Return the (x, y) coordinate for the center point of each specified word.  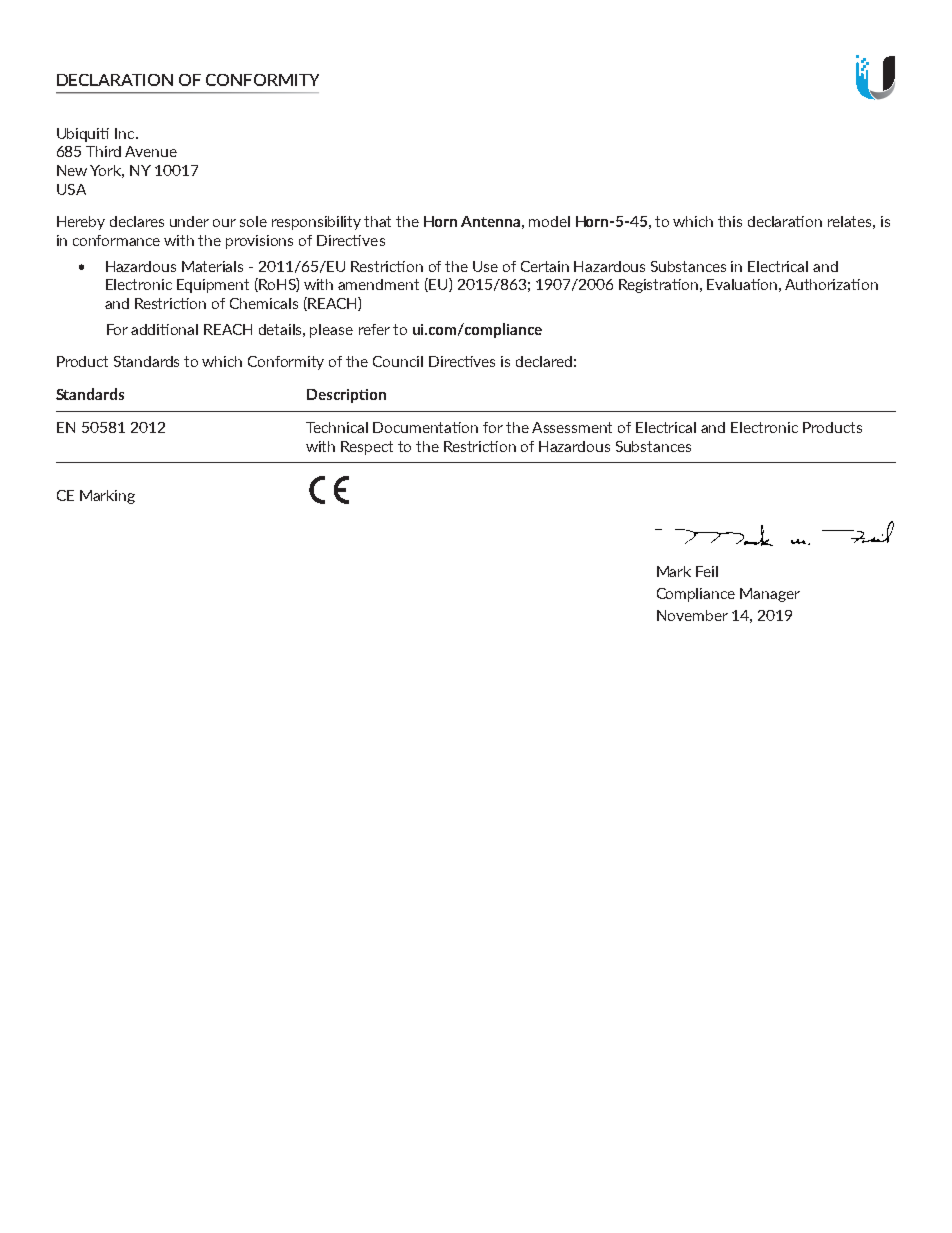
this (730, 221)
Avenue (151, 151)
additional (164, 329)
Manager (770, 595)
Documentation (425, 427)
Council (398, 361)
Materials (212, 266)
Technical (337, 427)
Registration (660, 286)
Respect (367, 448)
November (692, 615)
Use (485, 266)
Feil (707, 571)
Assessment (572, 427)
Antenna (490, 221)
